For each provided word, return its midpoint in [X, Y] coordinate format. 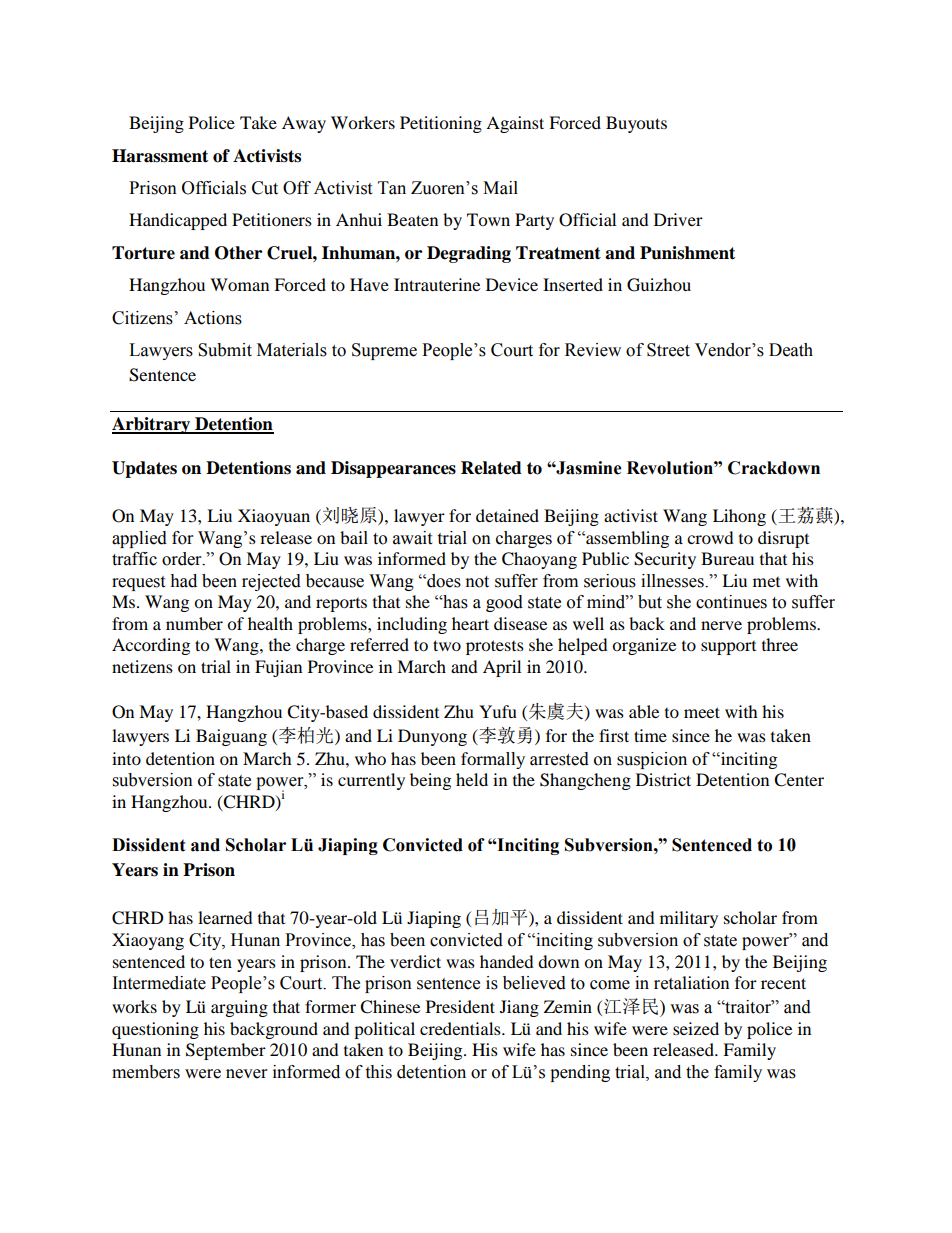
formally [493, 760]
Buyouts [636, 124]
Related [491, 468]
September [226, 1051]
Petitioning [441, 124]
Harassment [160, 156]
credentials [461, 1028]
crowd [710, 537]
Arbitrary [152, 425]
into [126, 758]
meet [702, 712]
